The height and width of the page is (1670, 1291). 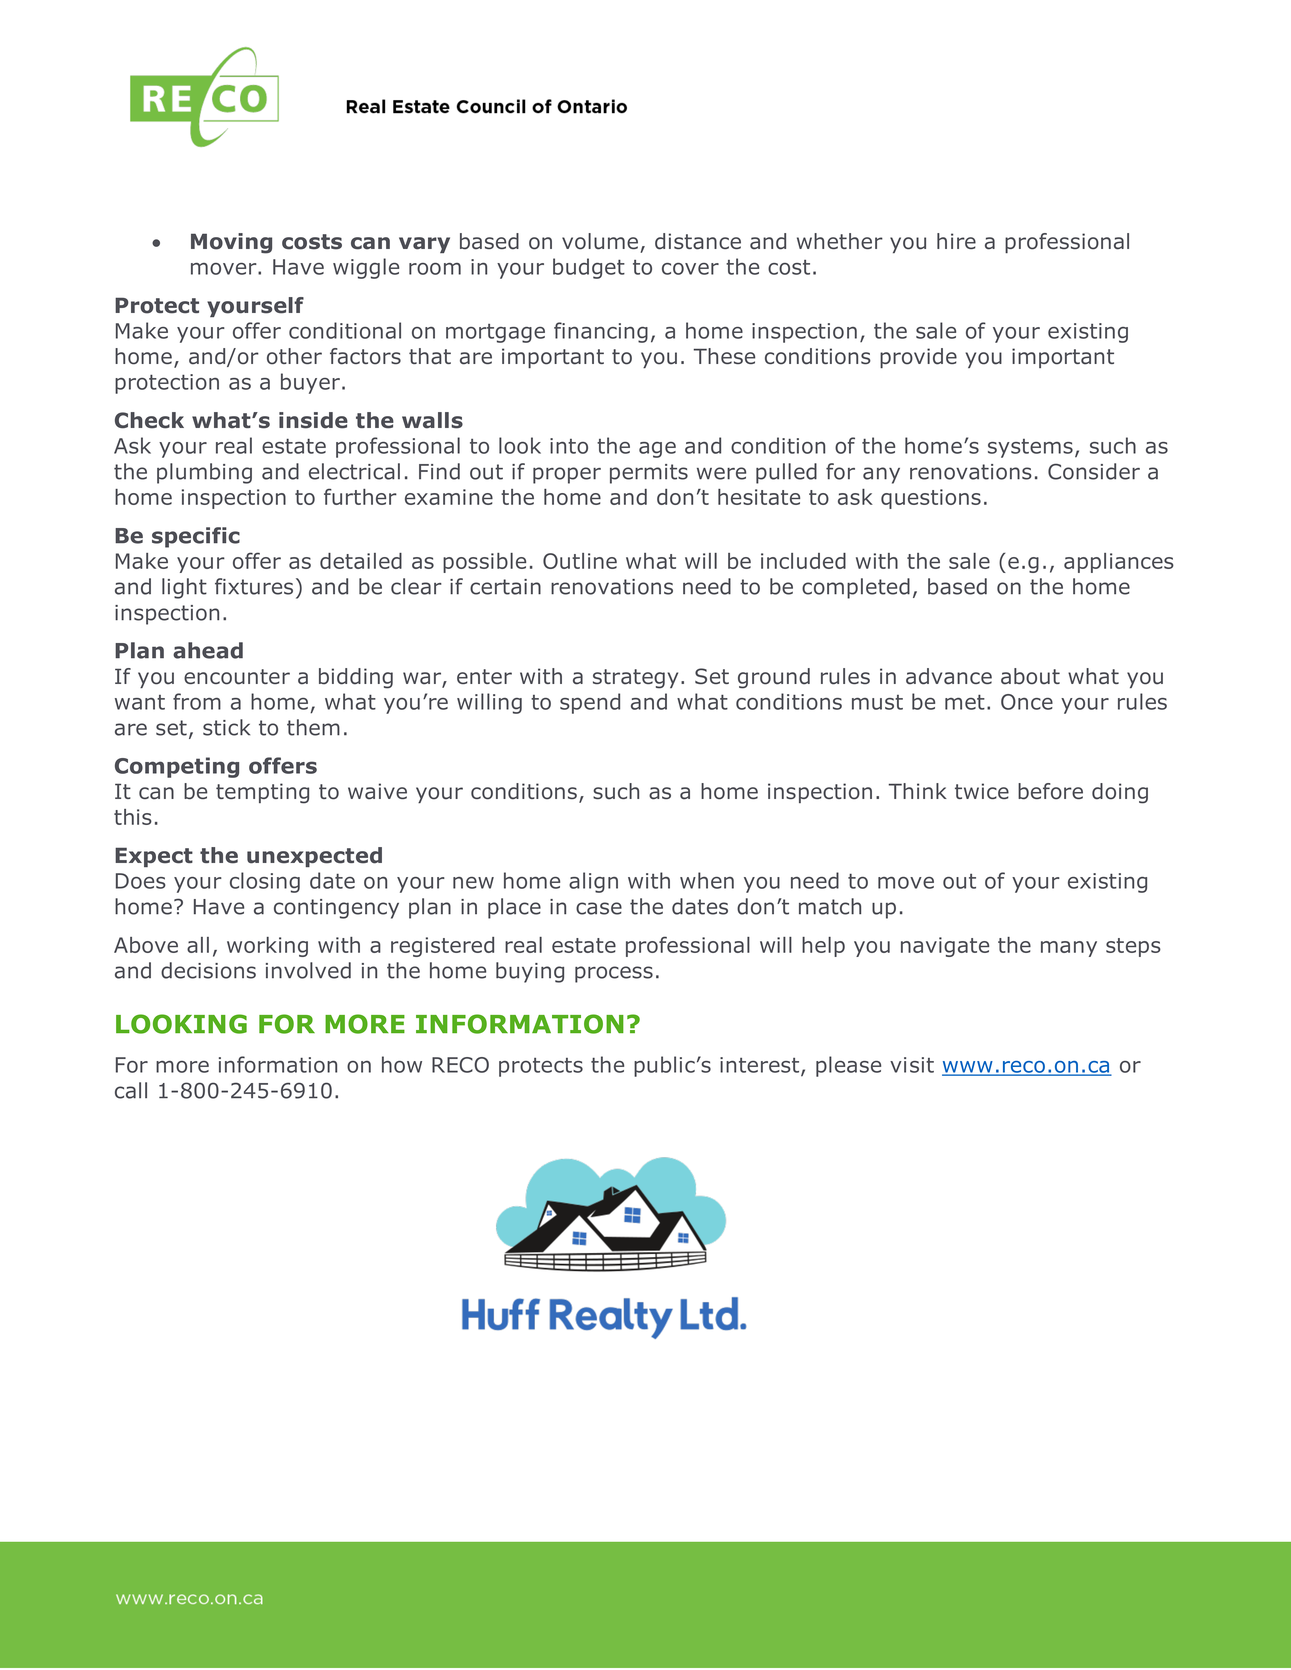 I want to click on Moving, so click(x=231, y=243).
